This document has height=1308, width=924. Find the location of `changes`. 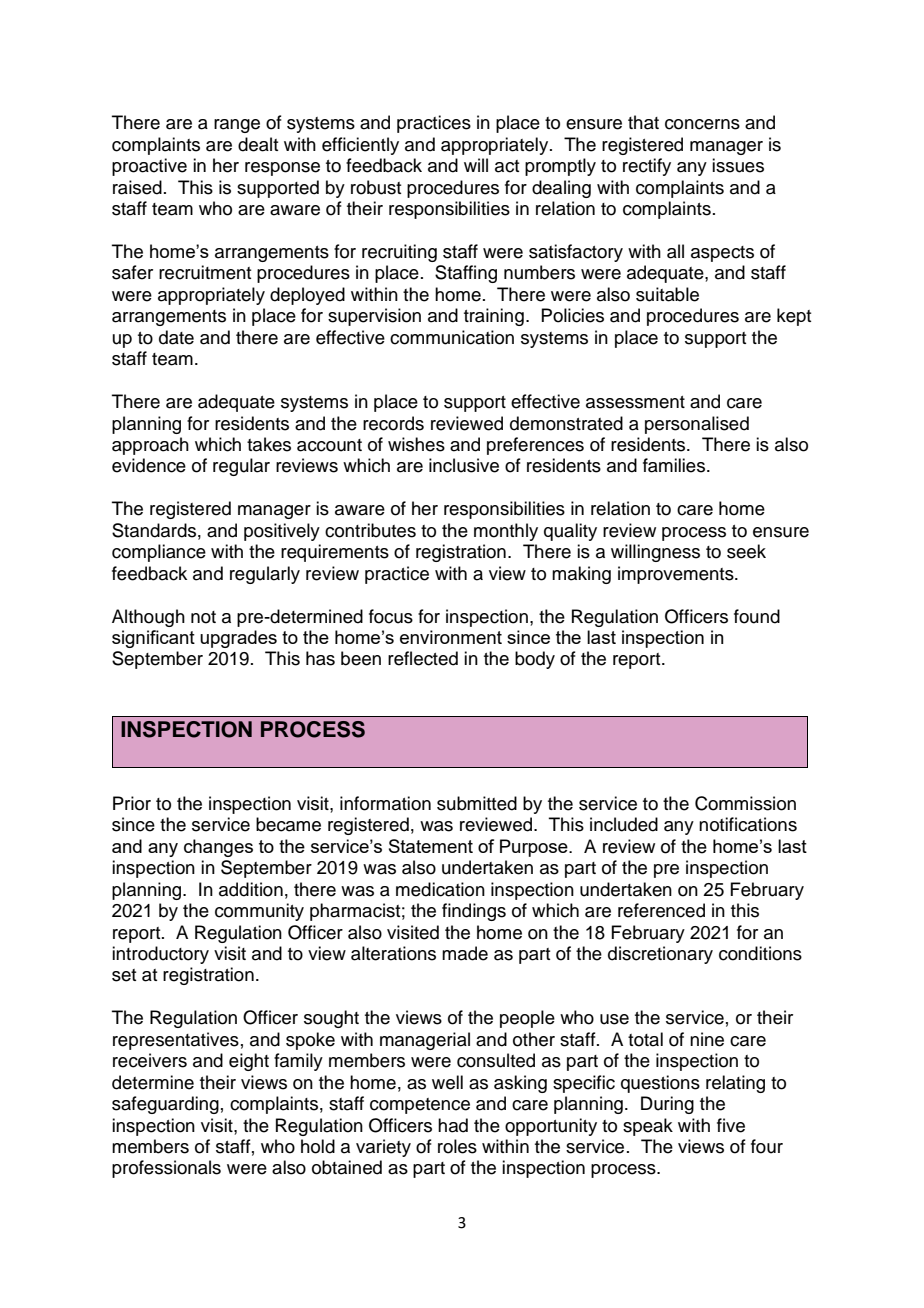

changes is located at coordinates (218, 848).
